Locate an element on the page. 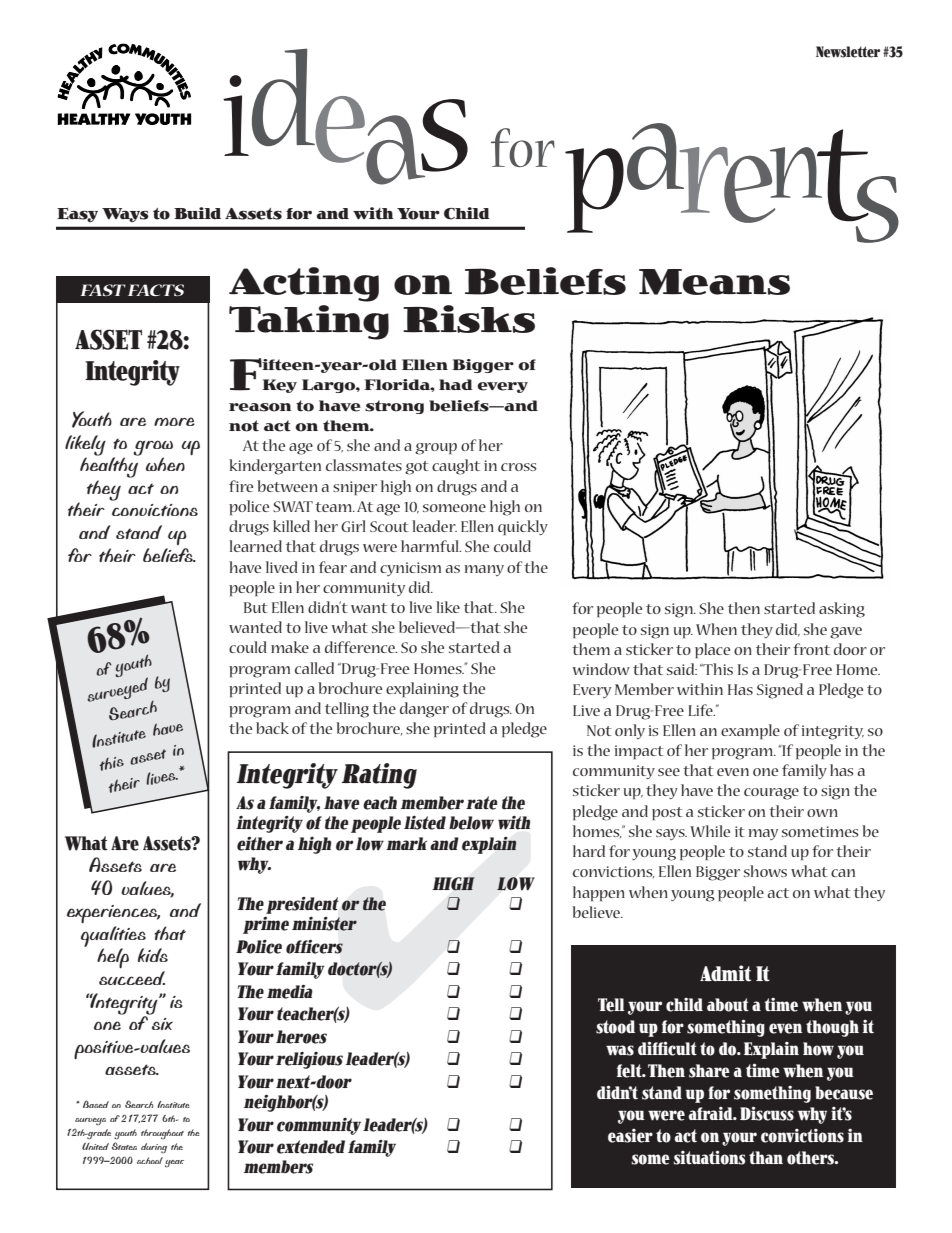 The image size is (952, 1233). many is located at coordinates (484, 570).
